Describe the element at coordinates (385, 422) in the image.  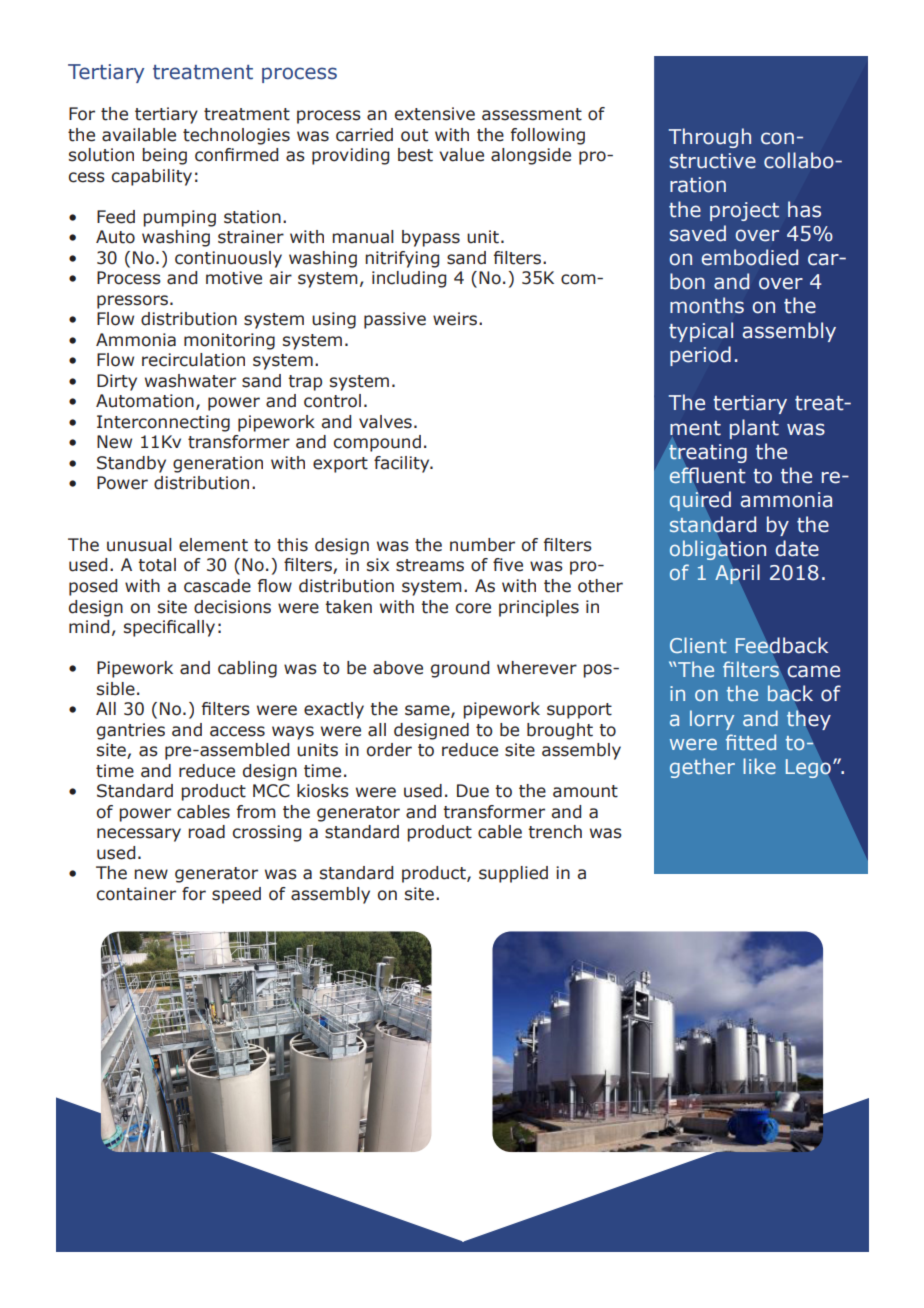
I see `valves` at that location.
